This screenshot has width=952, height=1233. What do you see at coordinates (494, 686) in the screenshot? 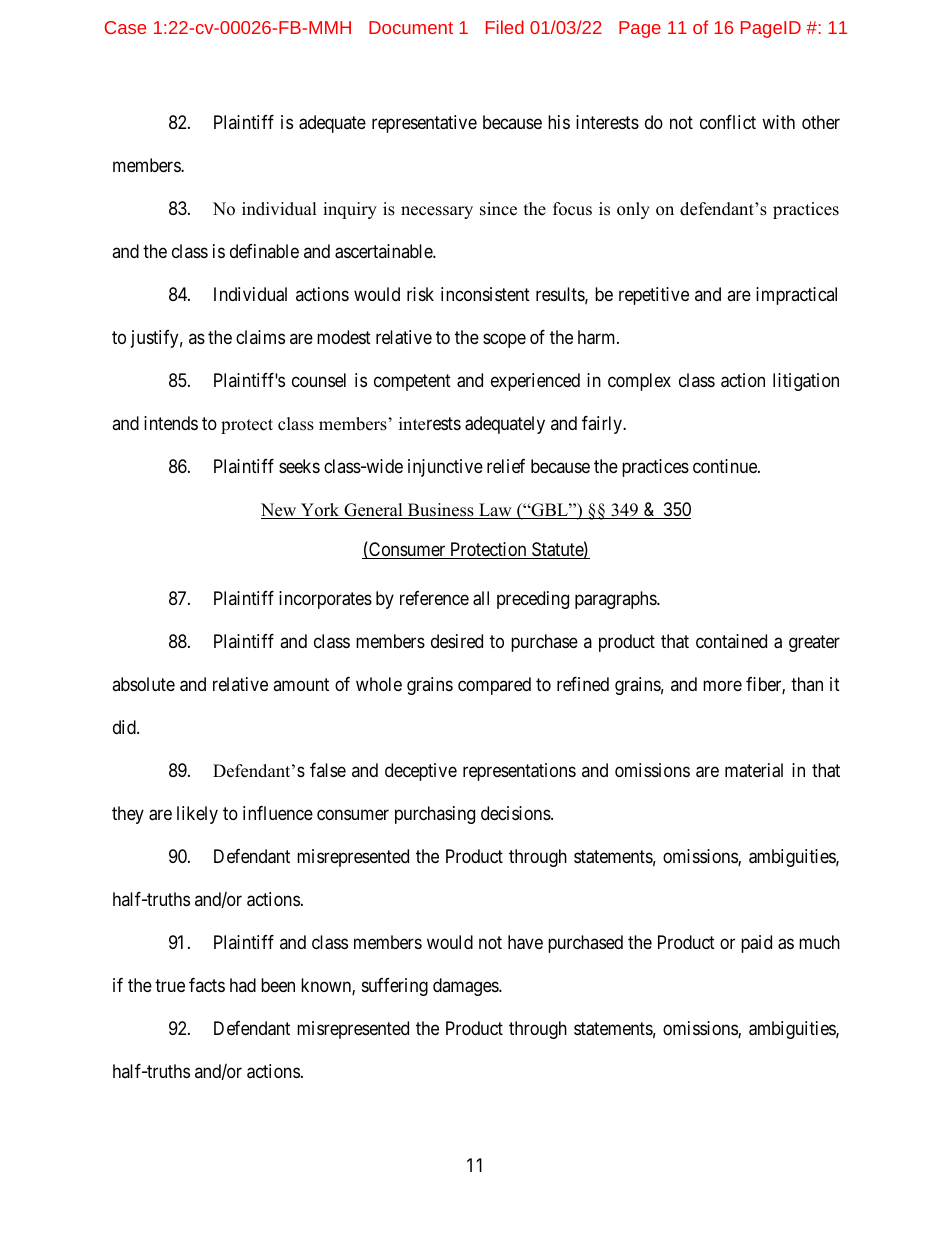
I see `compared` at bounding box center [494, 686].
